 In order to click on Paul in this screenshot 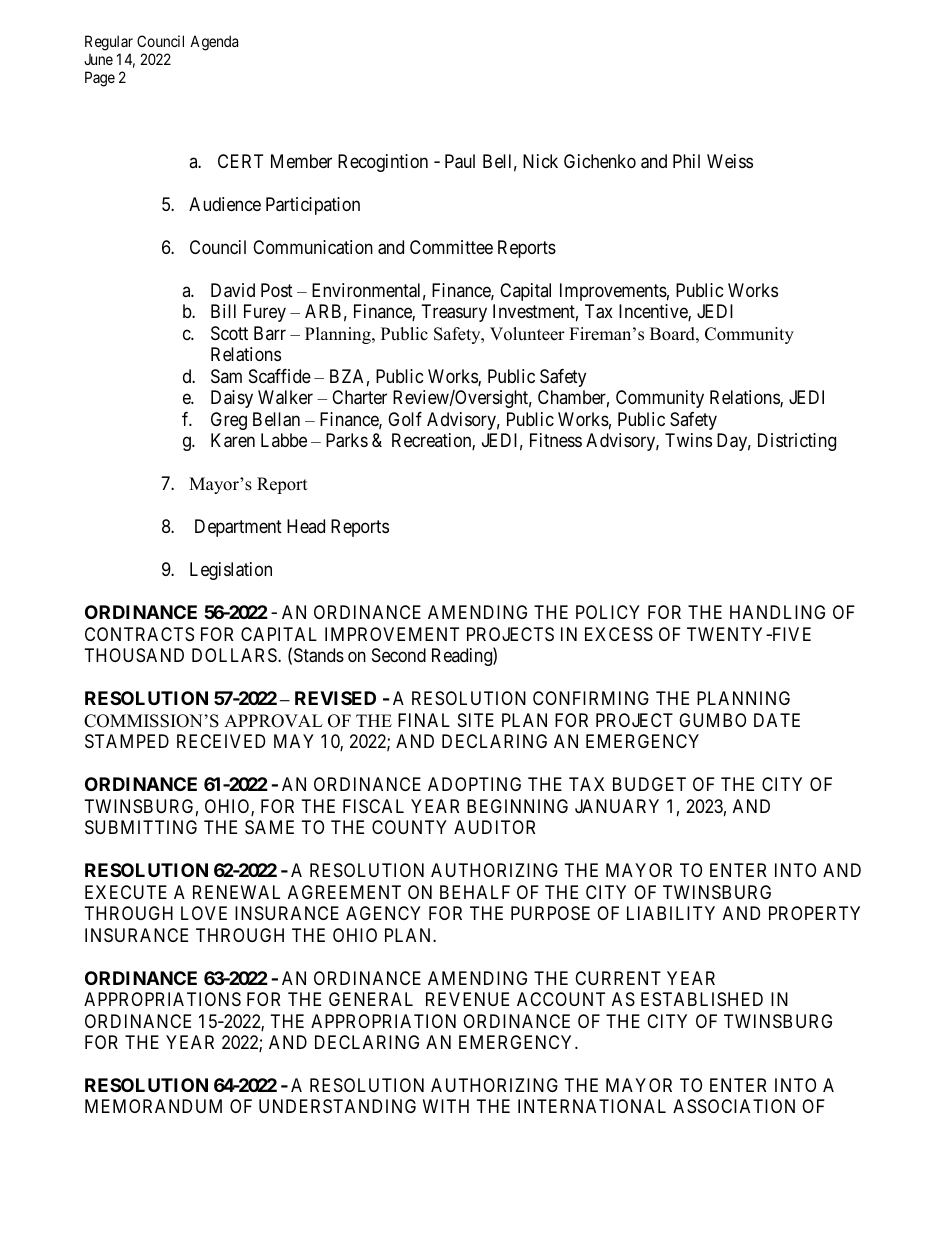, I will do `click(460, 161)`.
